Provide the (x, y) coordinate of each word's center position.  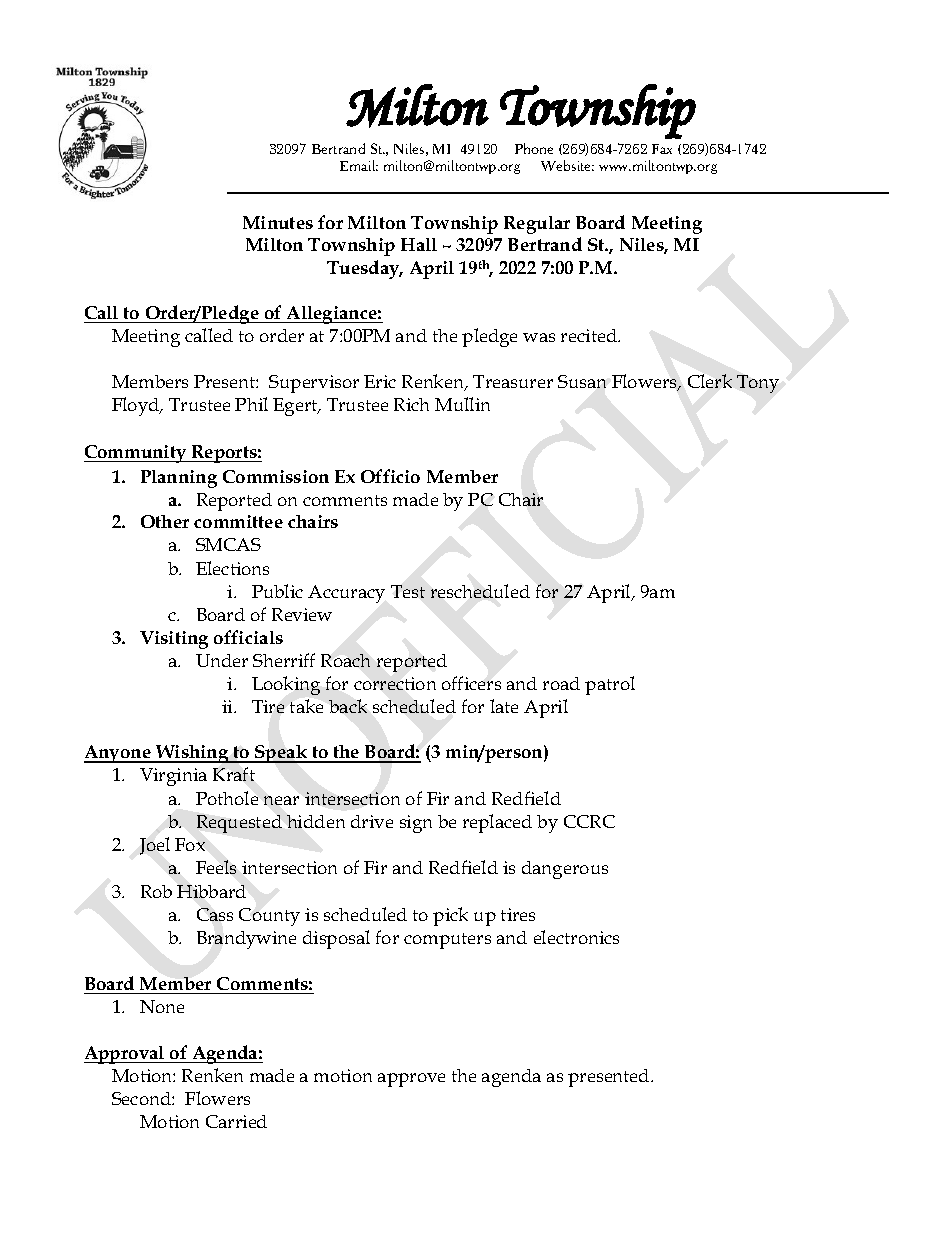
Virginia (173, 777)
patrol (610, 685)
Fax (662, 149)
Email (359, 165)
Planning (179, 479)
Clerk (710, 381)
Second (142, 1098)
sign (416, 824)
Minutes (278, 222)
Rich (411, 404)
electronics (576, 937)
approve (411, 1080)
